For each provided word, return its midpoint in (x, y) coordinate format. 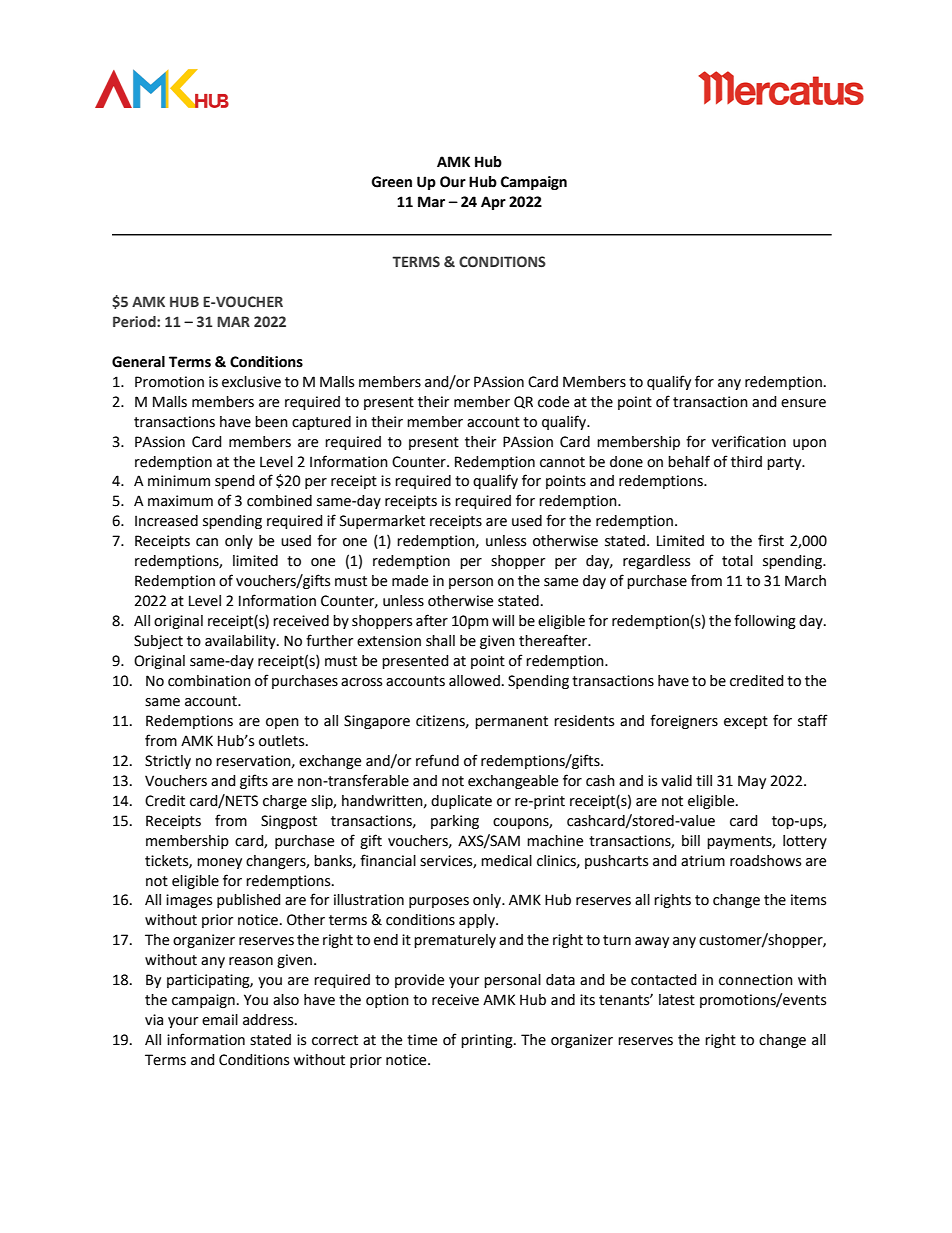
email (220, 1020)
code (553, 402)
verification (749, 441)
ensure (803, 403)
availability (241, 642)
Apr (493, 203)
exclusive (251, 382)
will (503, 620)
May (752, 782)
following (765, 621)
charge (285, 802)
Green (392, 182)
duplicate (461, 802)
